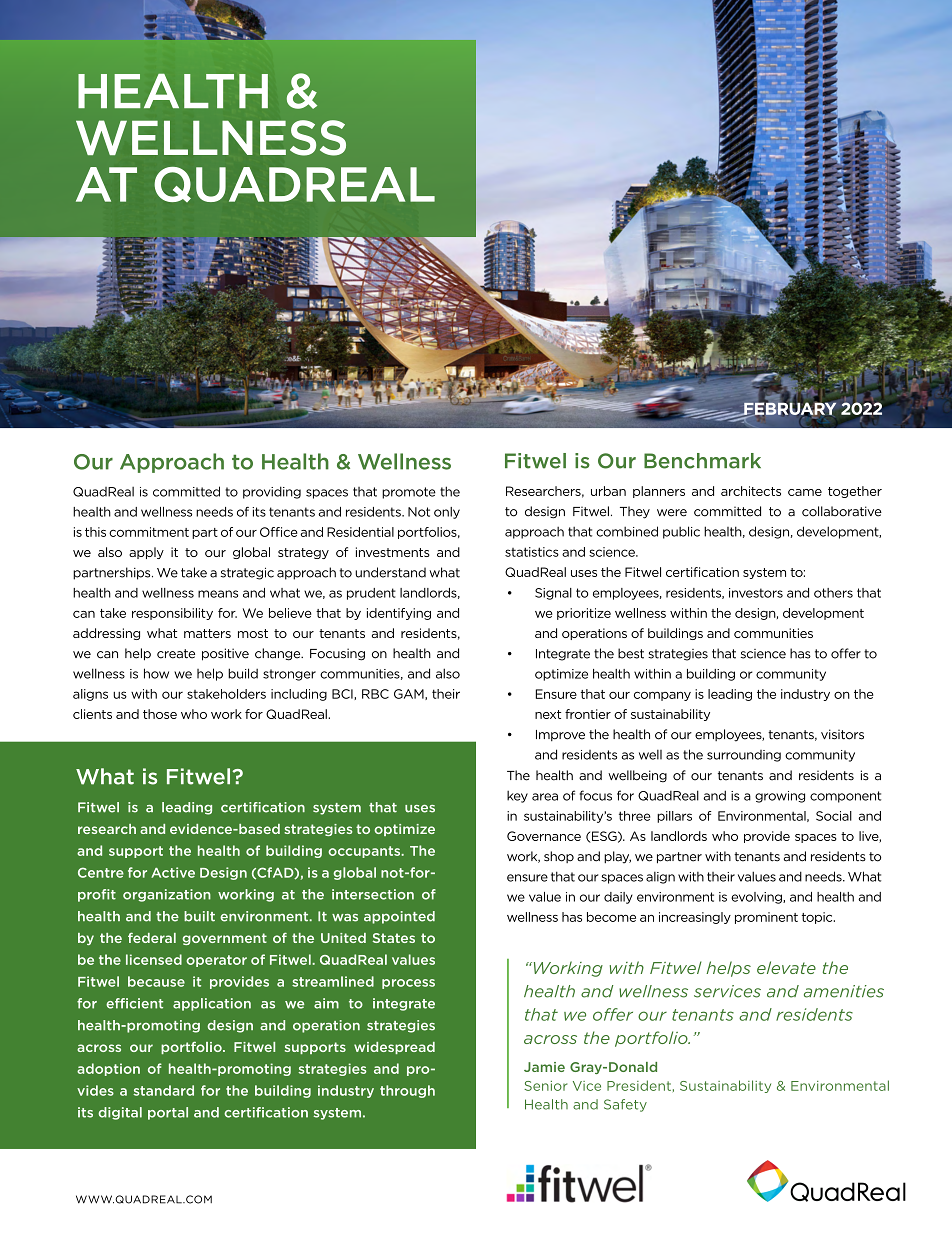 This document has height=1233, width=952. I want to click on Active, so click(173, 872).
